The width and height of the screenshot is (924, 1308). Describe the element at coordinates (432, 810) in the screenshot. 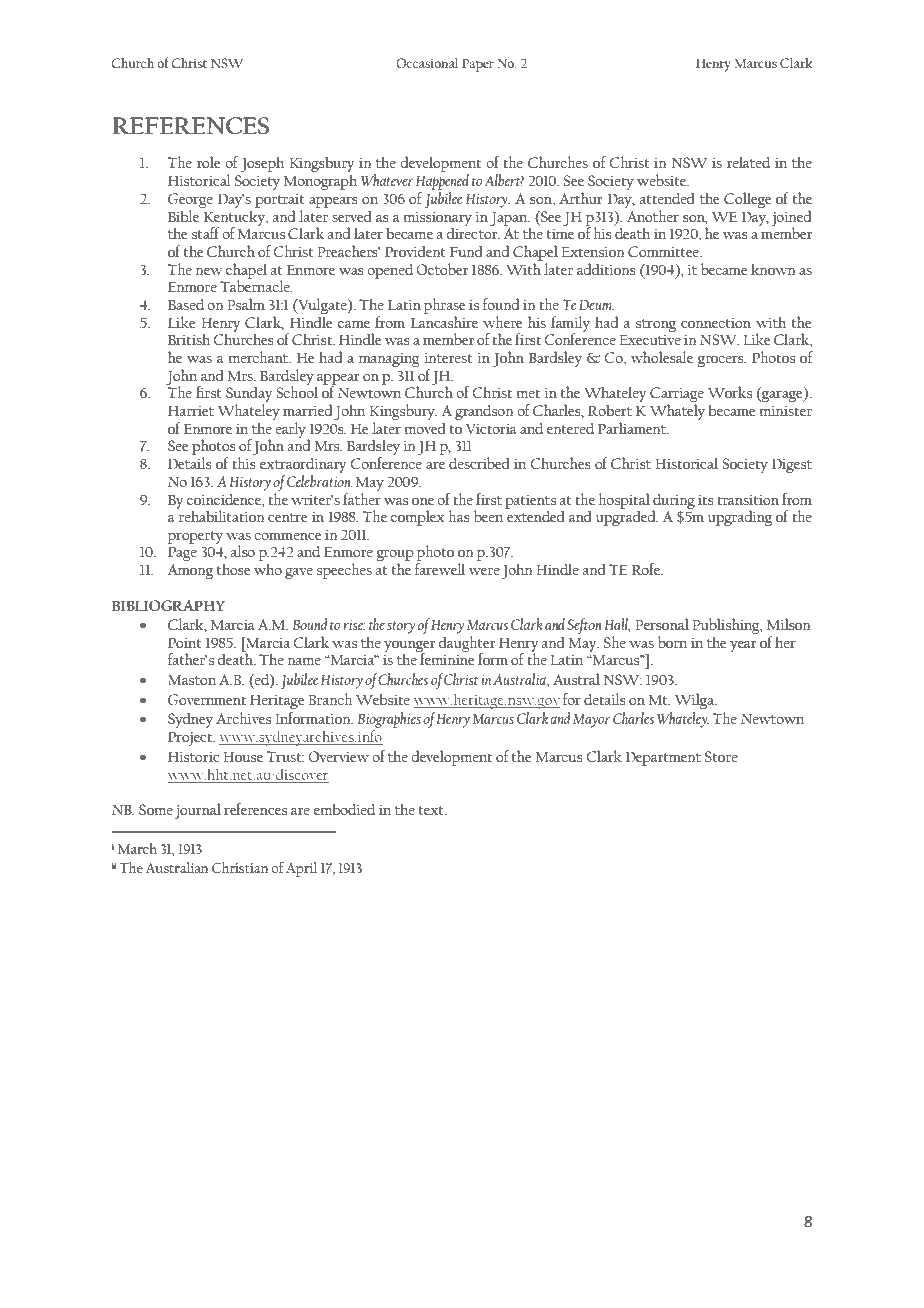

I see `text` at that location.
